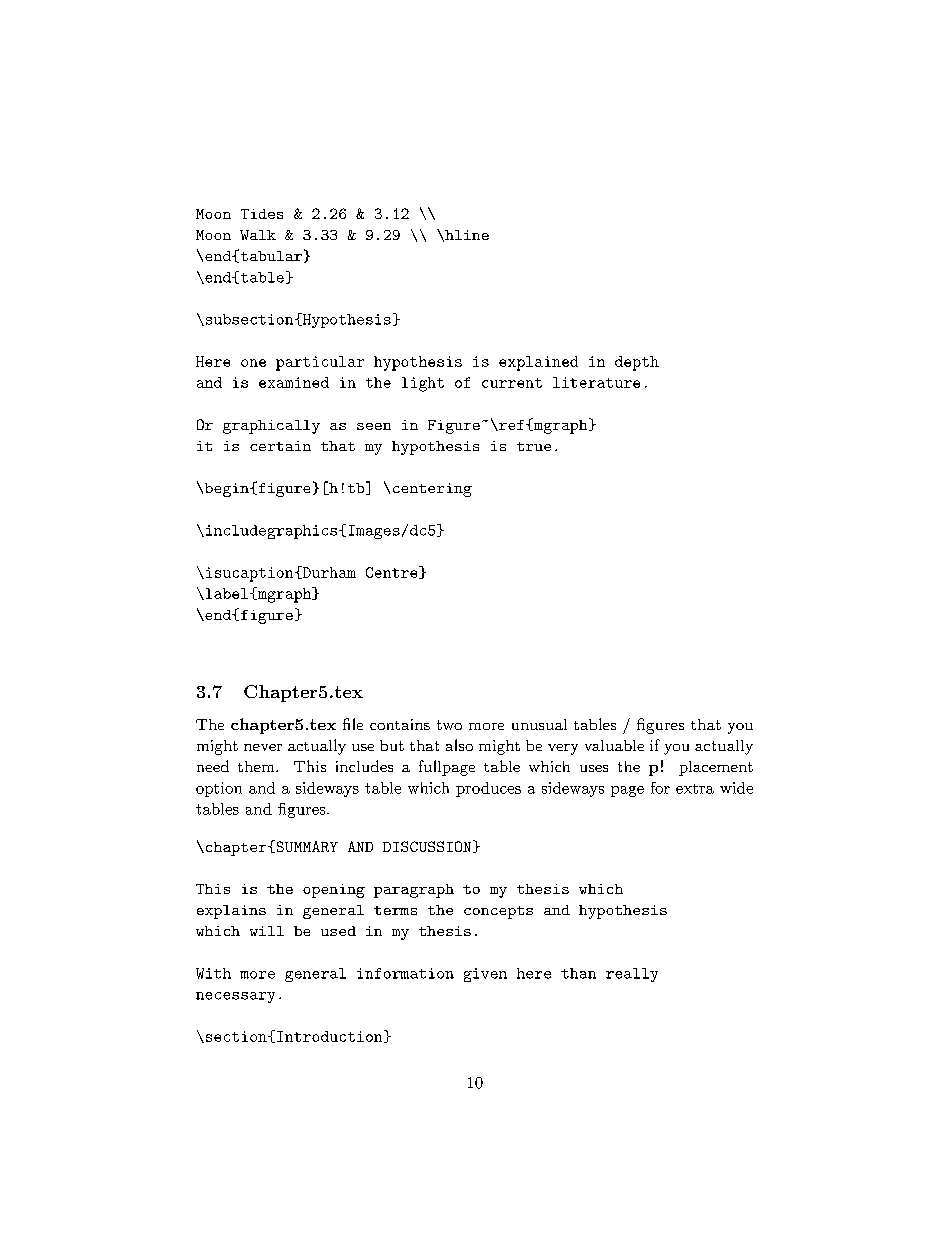 The width and height of the image is (952, 1233). What do you see at coordinates (263, 747) in the image?
I see `never` at bounding box center [263, 747].
